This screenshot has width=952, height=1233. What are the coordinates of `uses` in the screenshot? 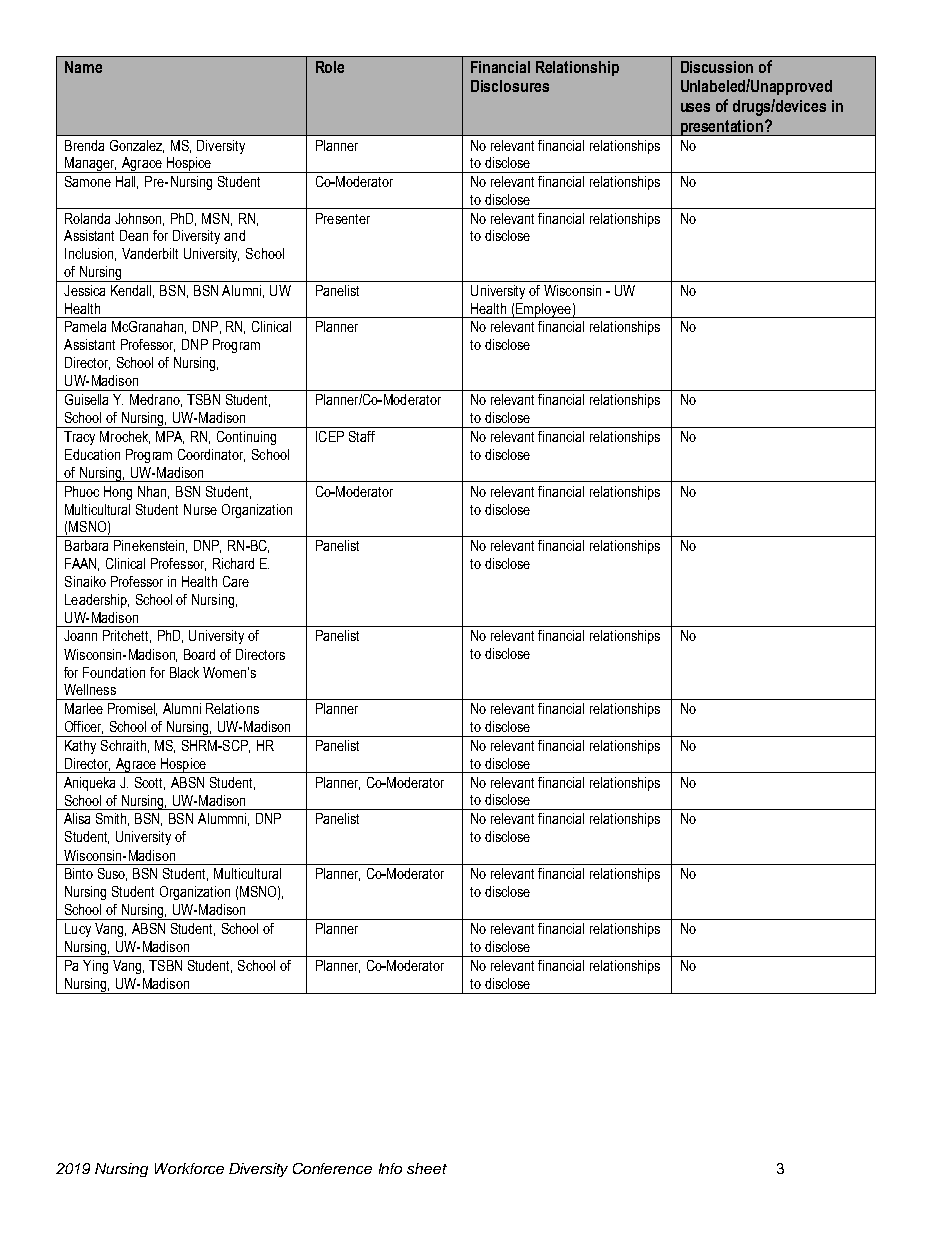 It's located at (695, 107).
